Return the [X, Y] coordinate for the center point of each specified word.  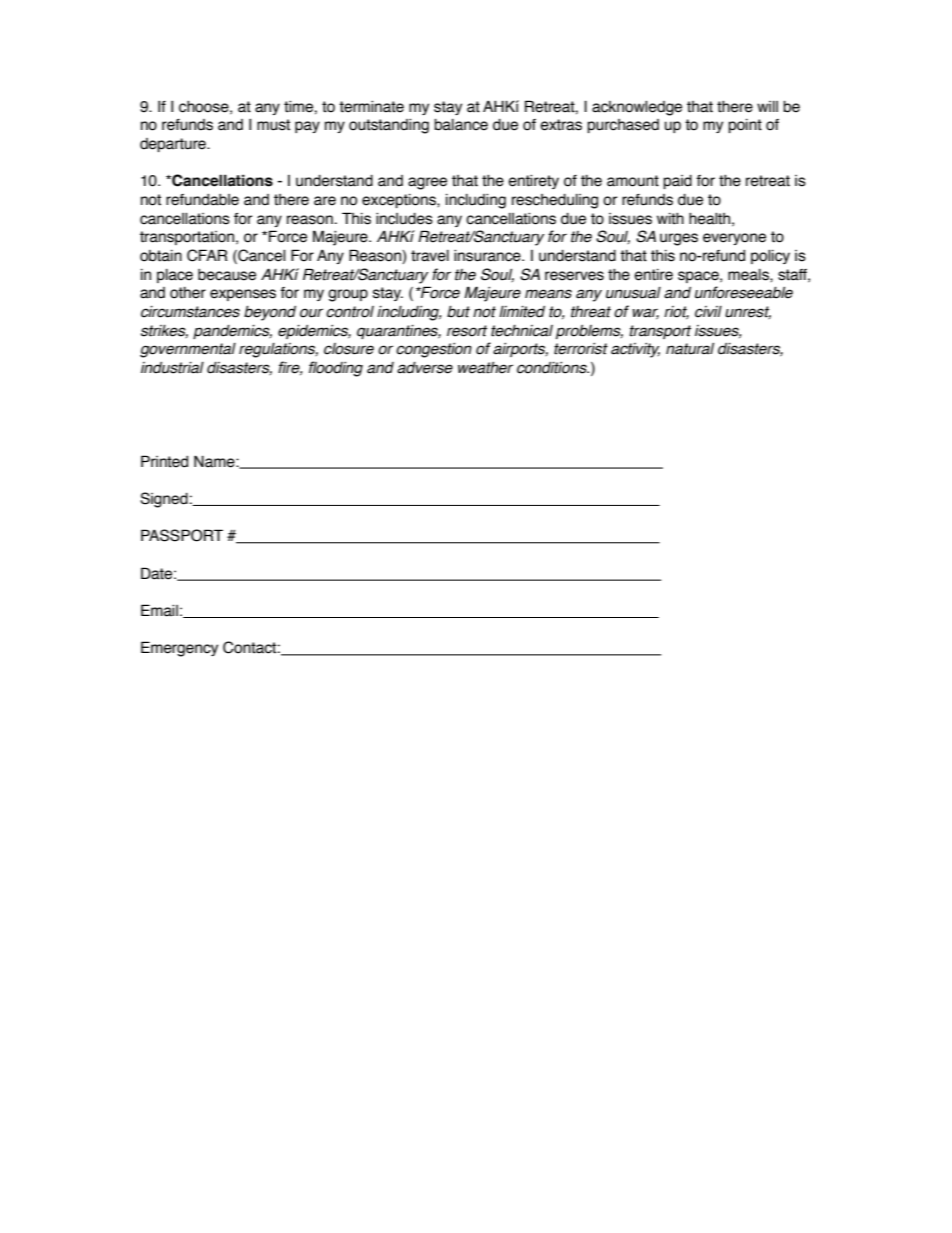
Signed [164, 500]
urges [679, 239]
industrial [172, 368]
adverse [425, 368]
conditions [553, 367]
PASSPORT [182, 535]
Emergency [179, 649]
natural [690, 349]
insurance [488, 255]
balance [461, 125]
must [273, 125]
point [745, 126]
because [227, 275]
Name [215, 461]
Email [159, 610]
